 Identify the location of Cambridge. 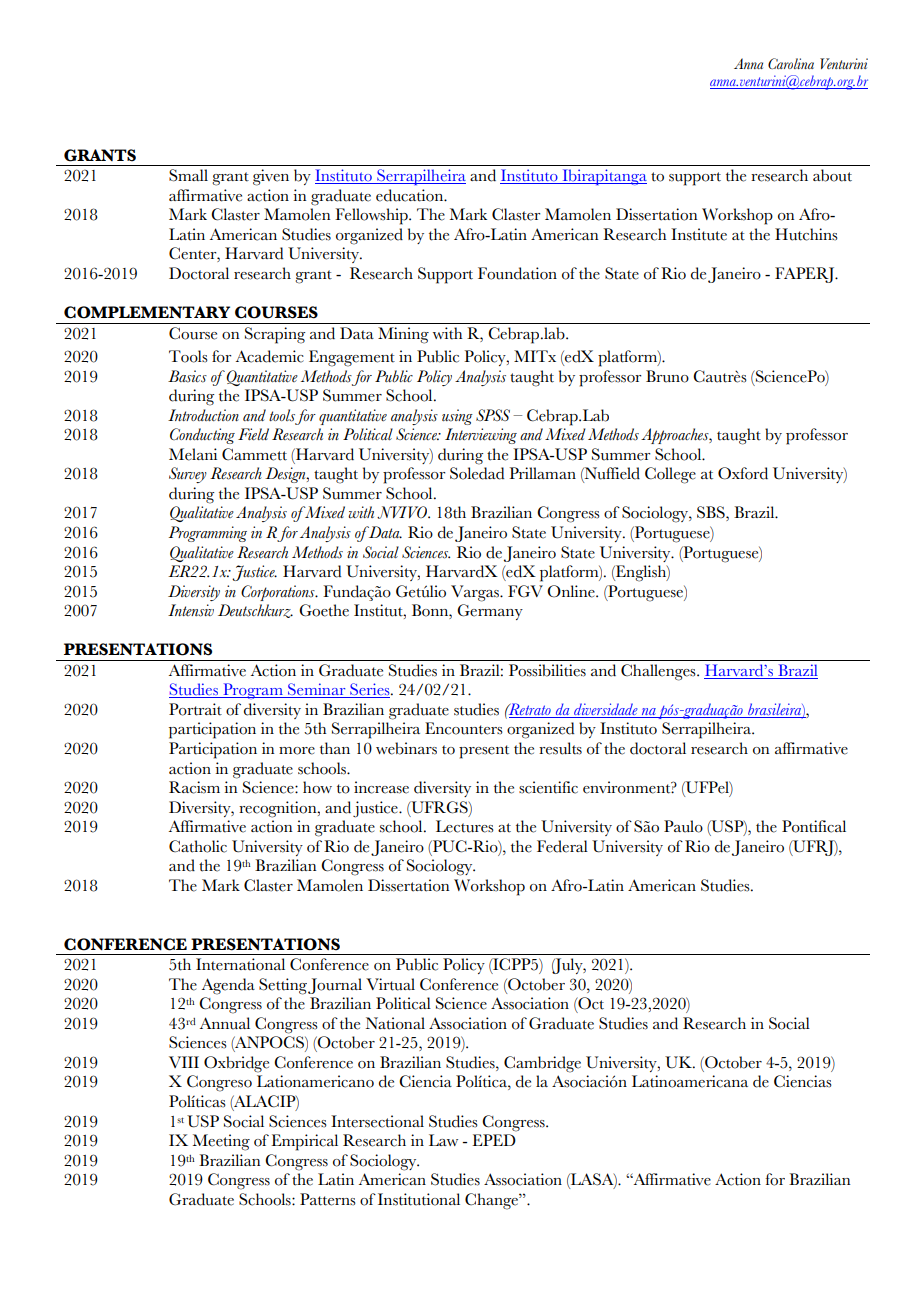
(542, 1064).
